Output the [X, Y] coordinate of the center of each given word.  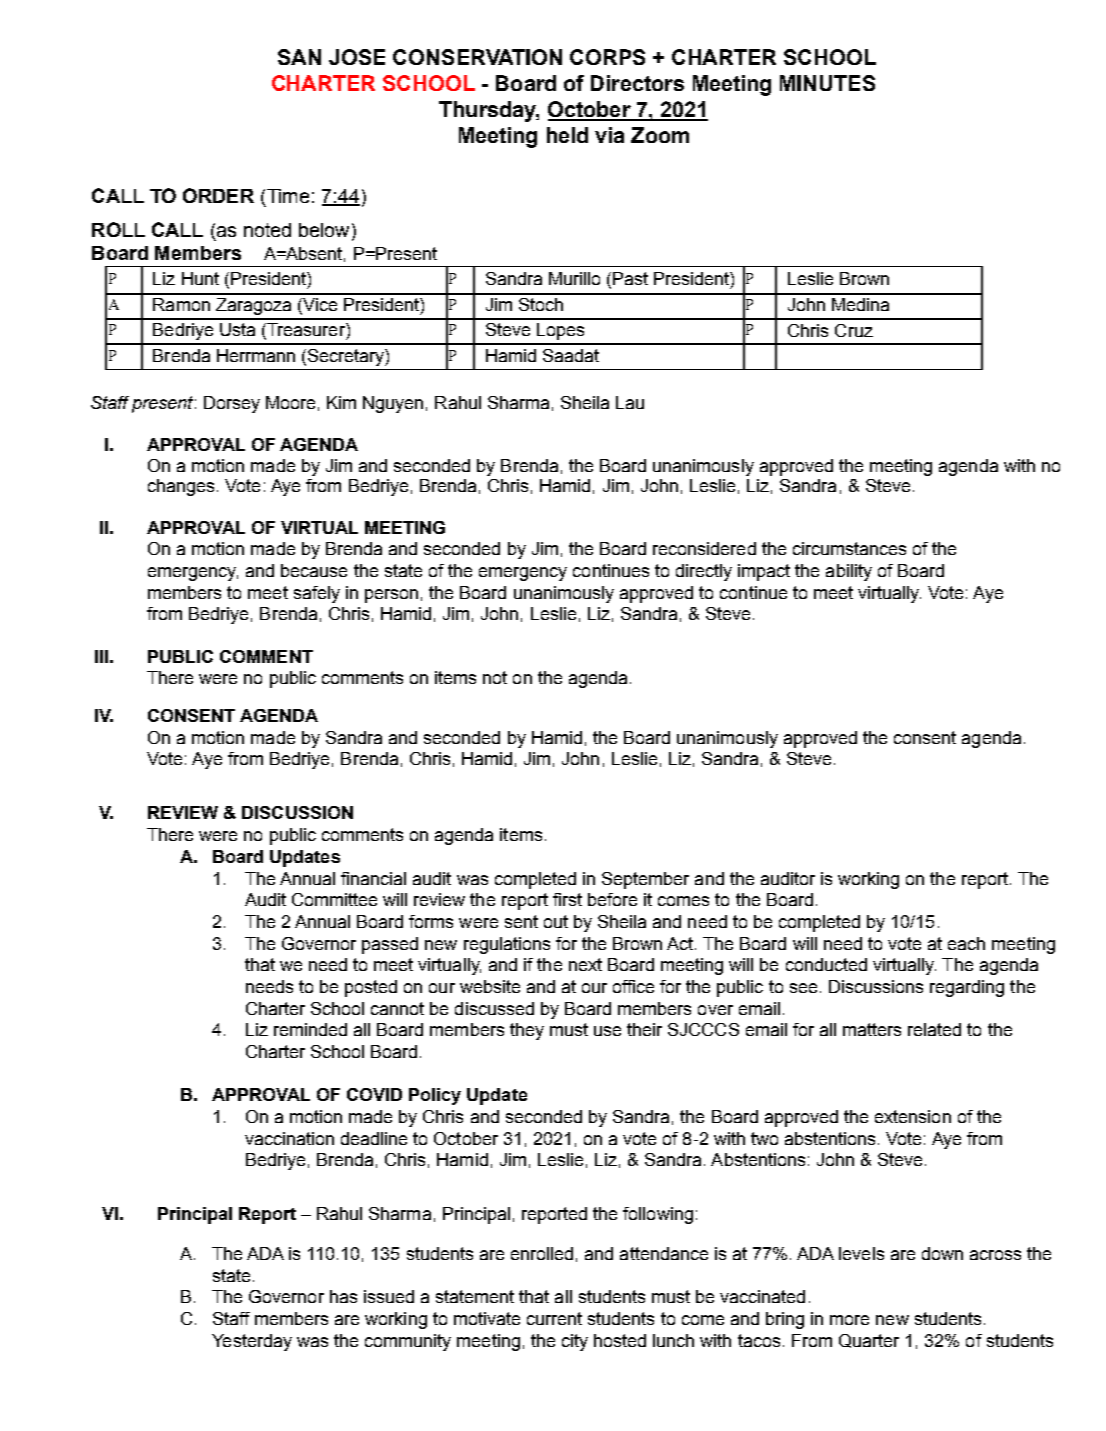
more [849, 1320]
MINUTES [827, 83]
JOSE [357, 57]
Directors [637, 83]
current [554, 1318]
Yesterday [252, 1342]
